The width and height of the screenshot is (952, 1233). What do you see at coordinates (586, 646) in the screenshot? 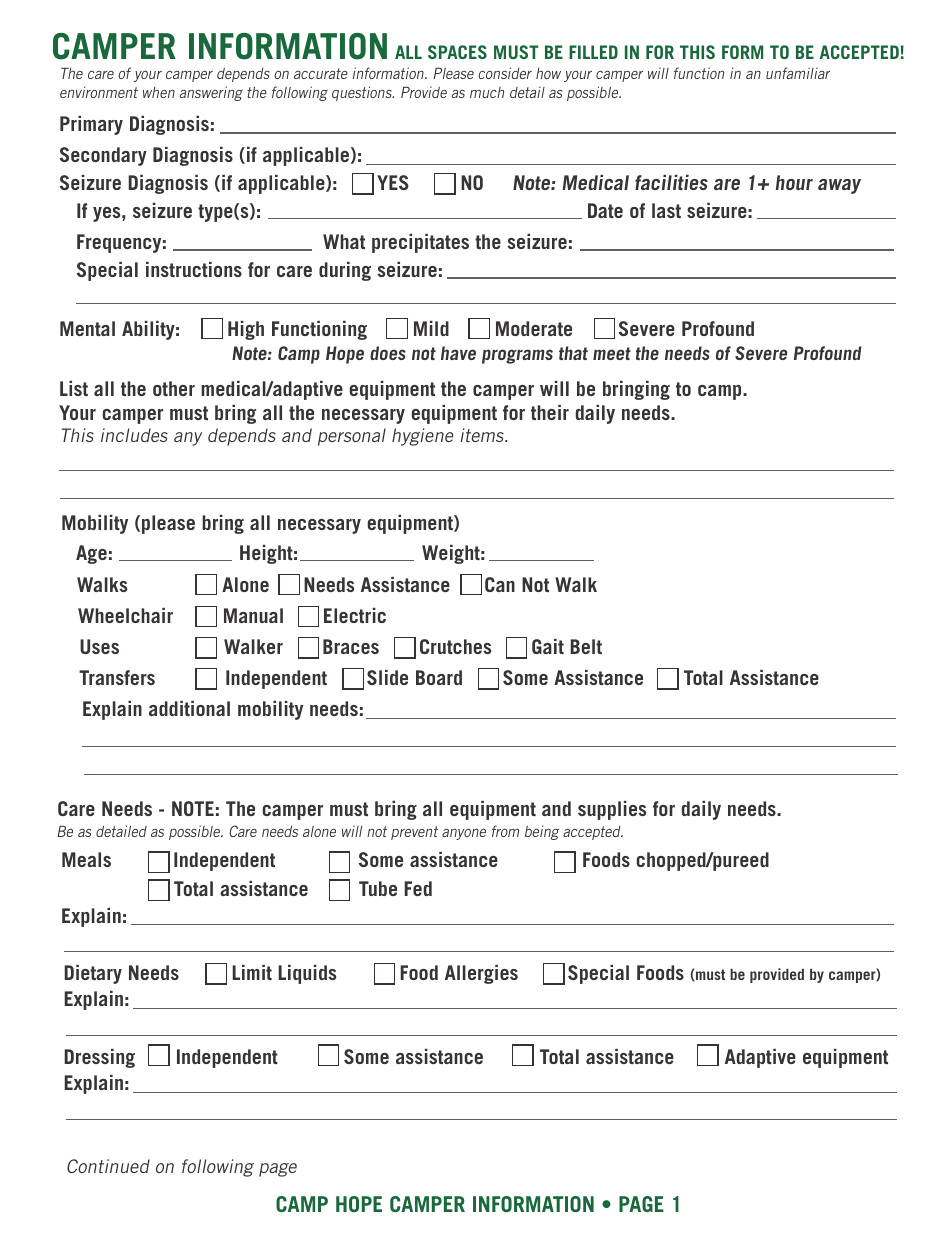
I see `Belt` at bounding box center [586, 646].
